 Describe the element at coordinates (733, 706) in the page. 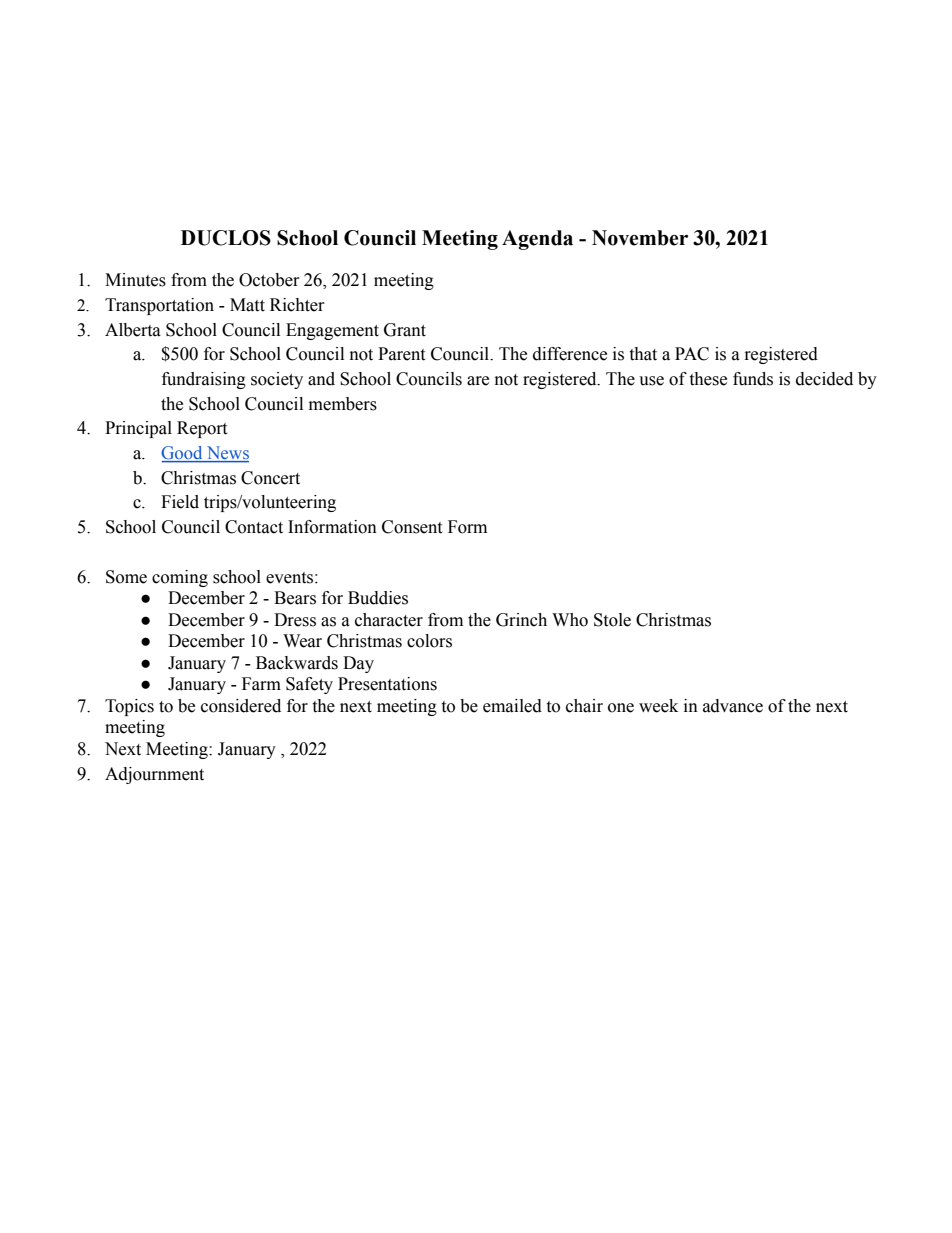

I see `advance` at that location.
